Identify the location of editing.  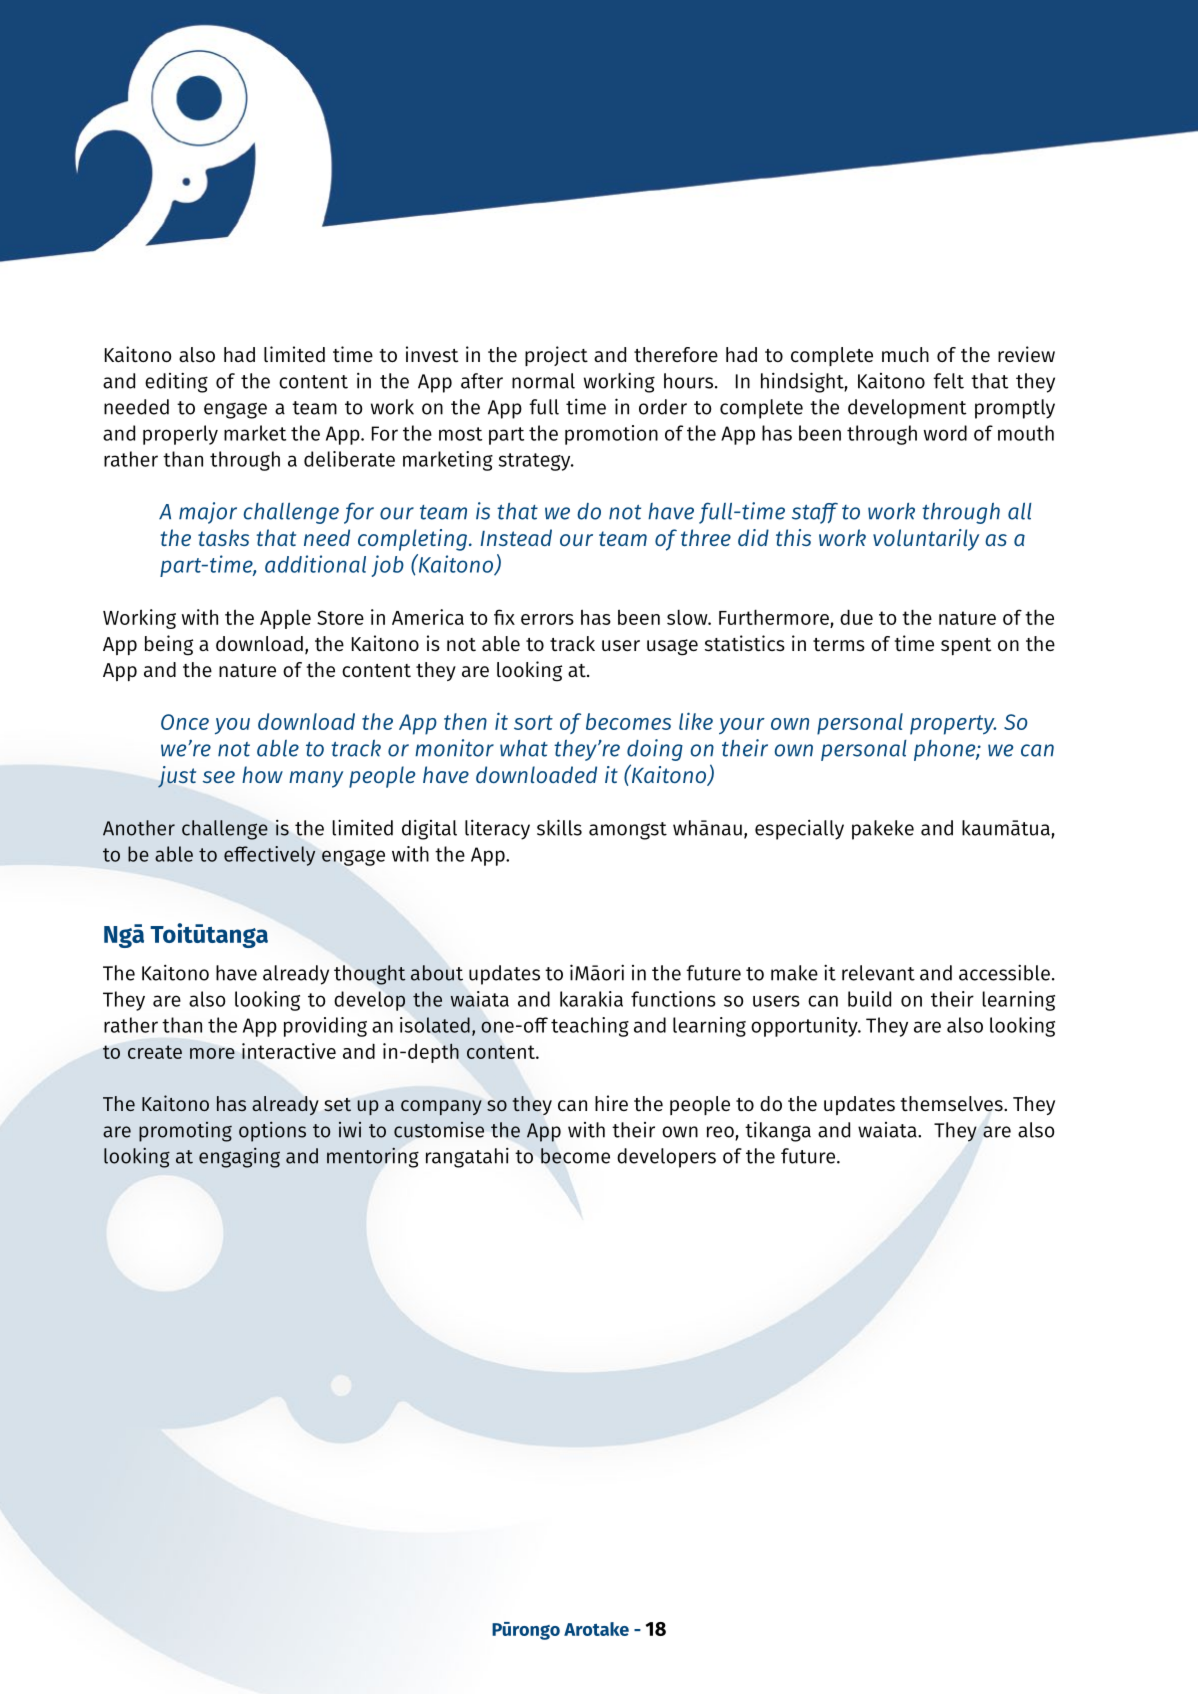
(176, 382).
